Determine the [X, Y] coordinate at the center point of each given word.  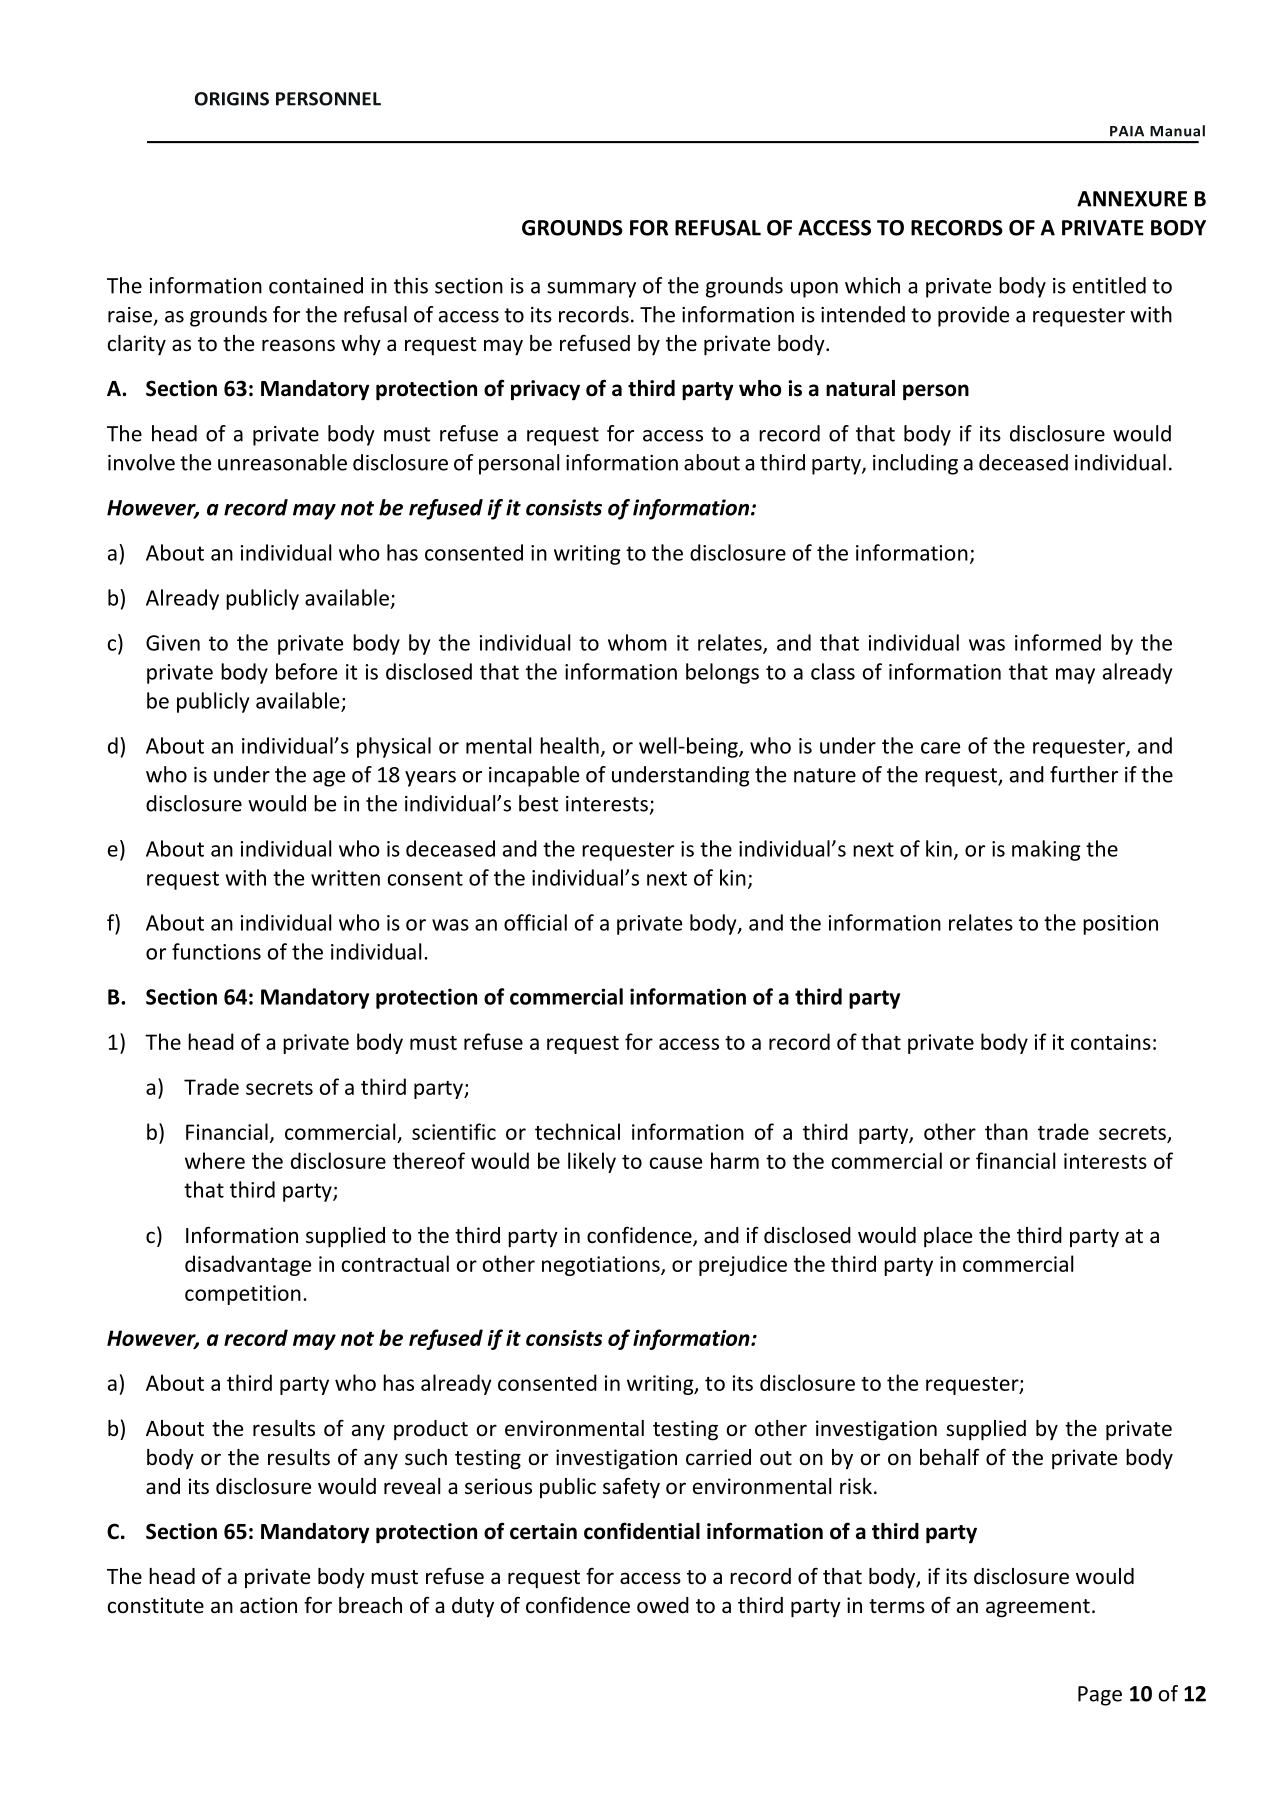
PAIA [1127, 131]
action [268, 1605]
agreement [1038, 1608]
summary [591, 290]
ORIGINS [232, 99]
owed [663, 1605]
